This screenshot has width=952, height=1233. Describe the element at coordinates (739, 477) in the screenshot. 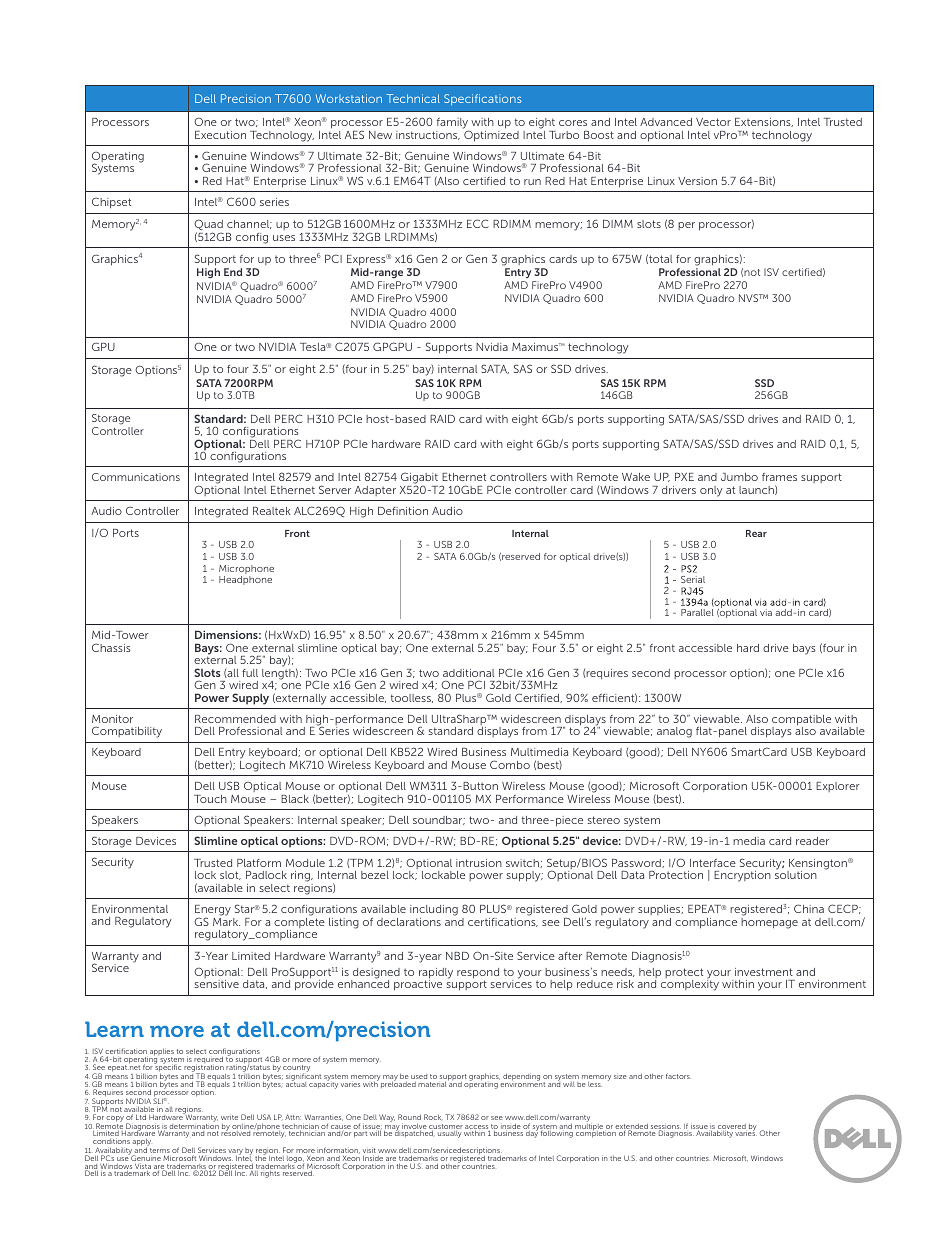

I see `Jumbo` at that location.
